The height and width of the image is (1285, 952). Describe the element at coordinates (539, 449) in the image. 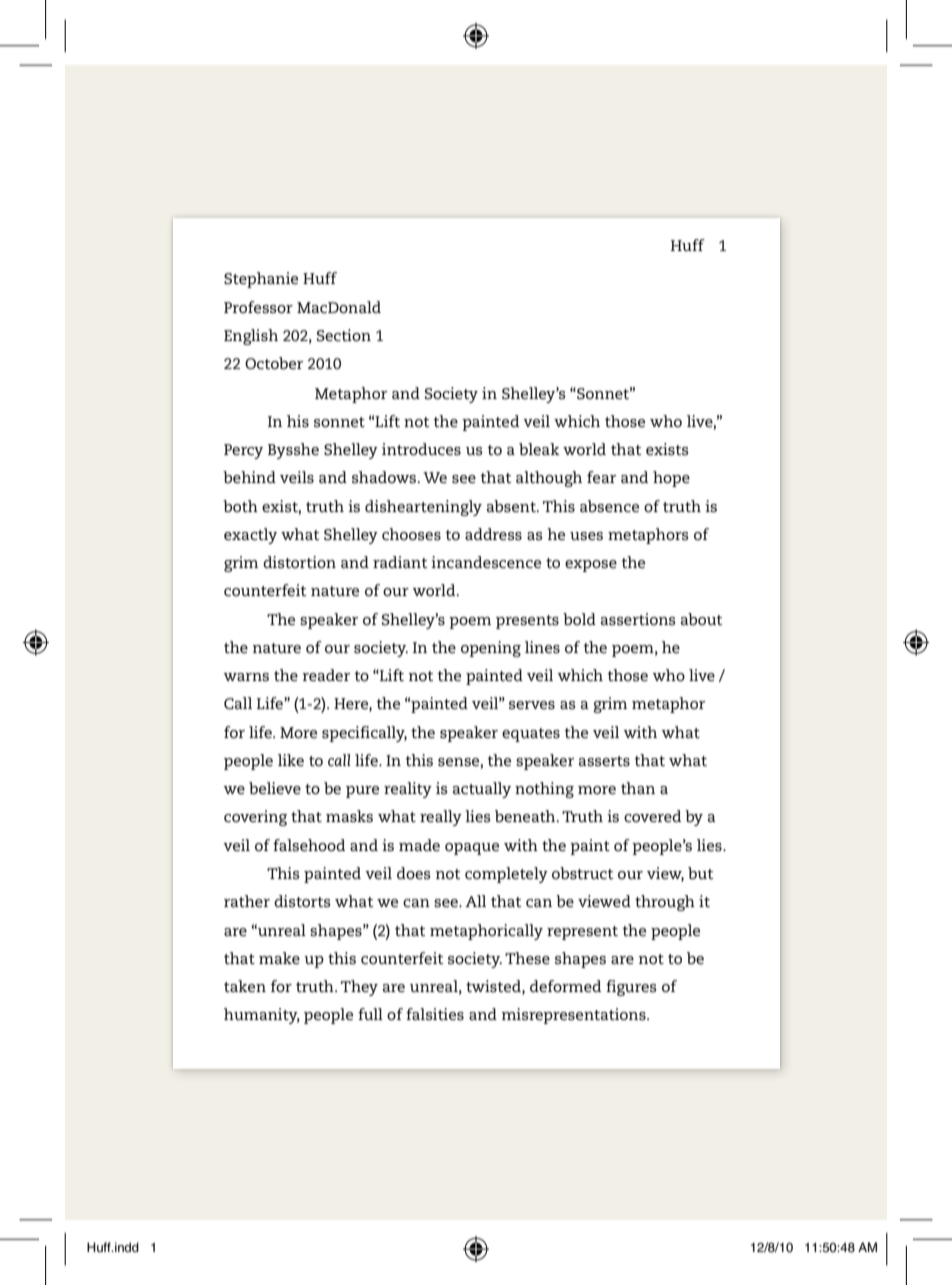

I see `bleak` at that location.
